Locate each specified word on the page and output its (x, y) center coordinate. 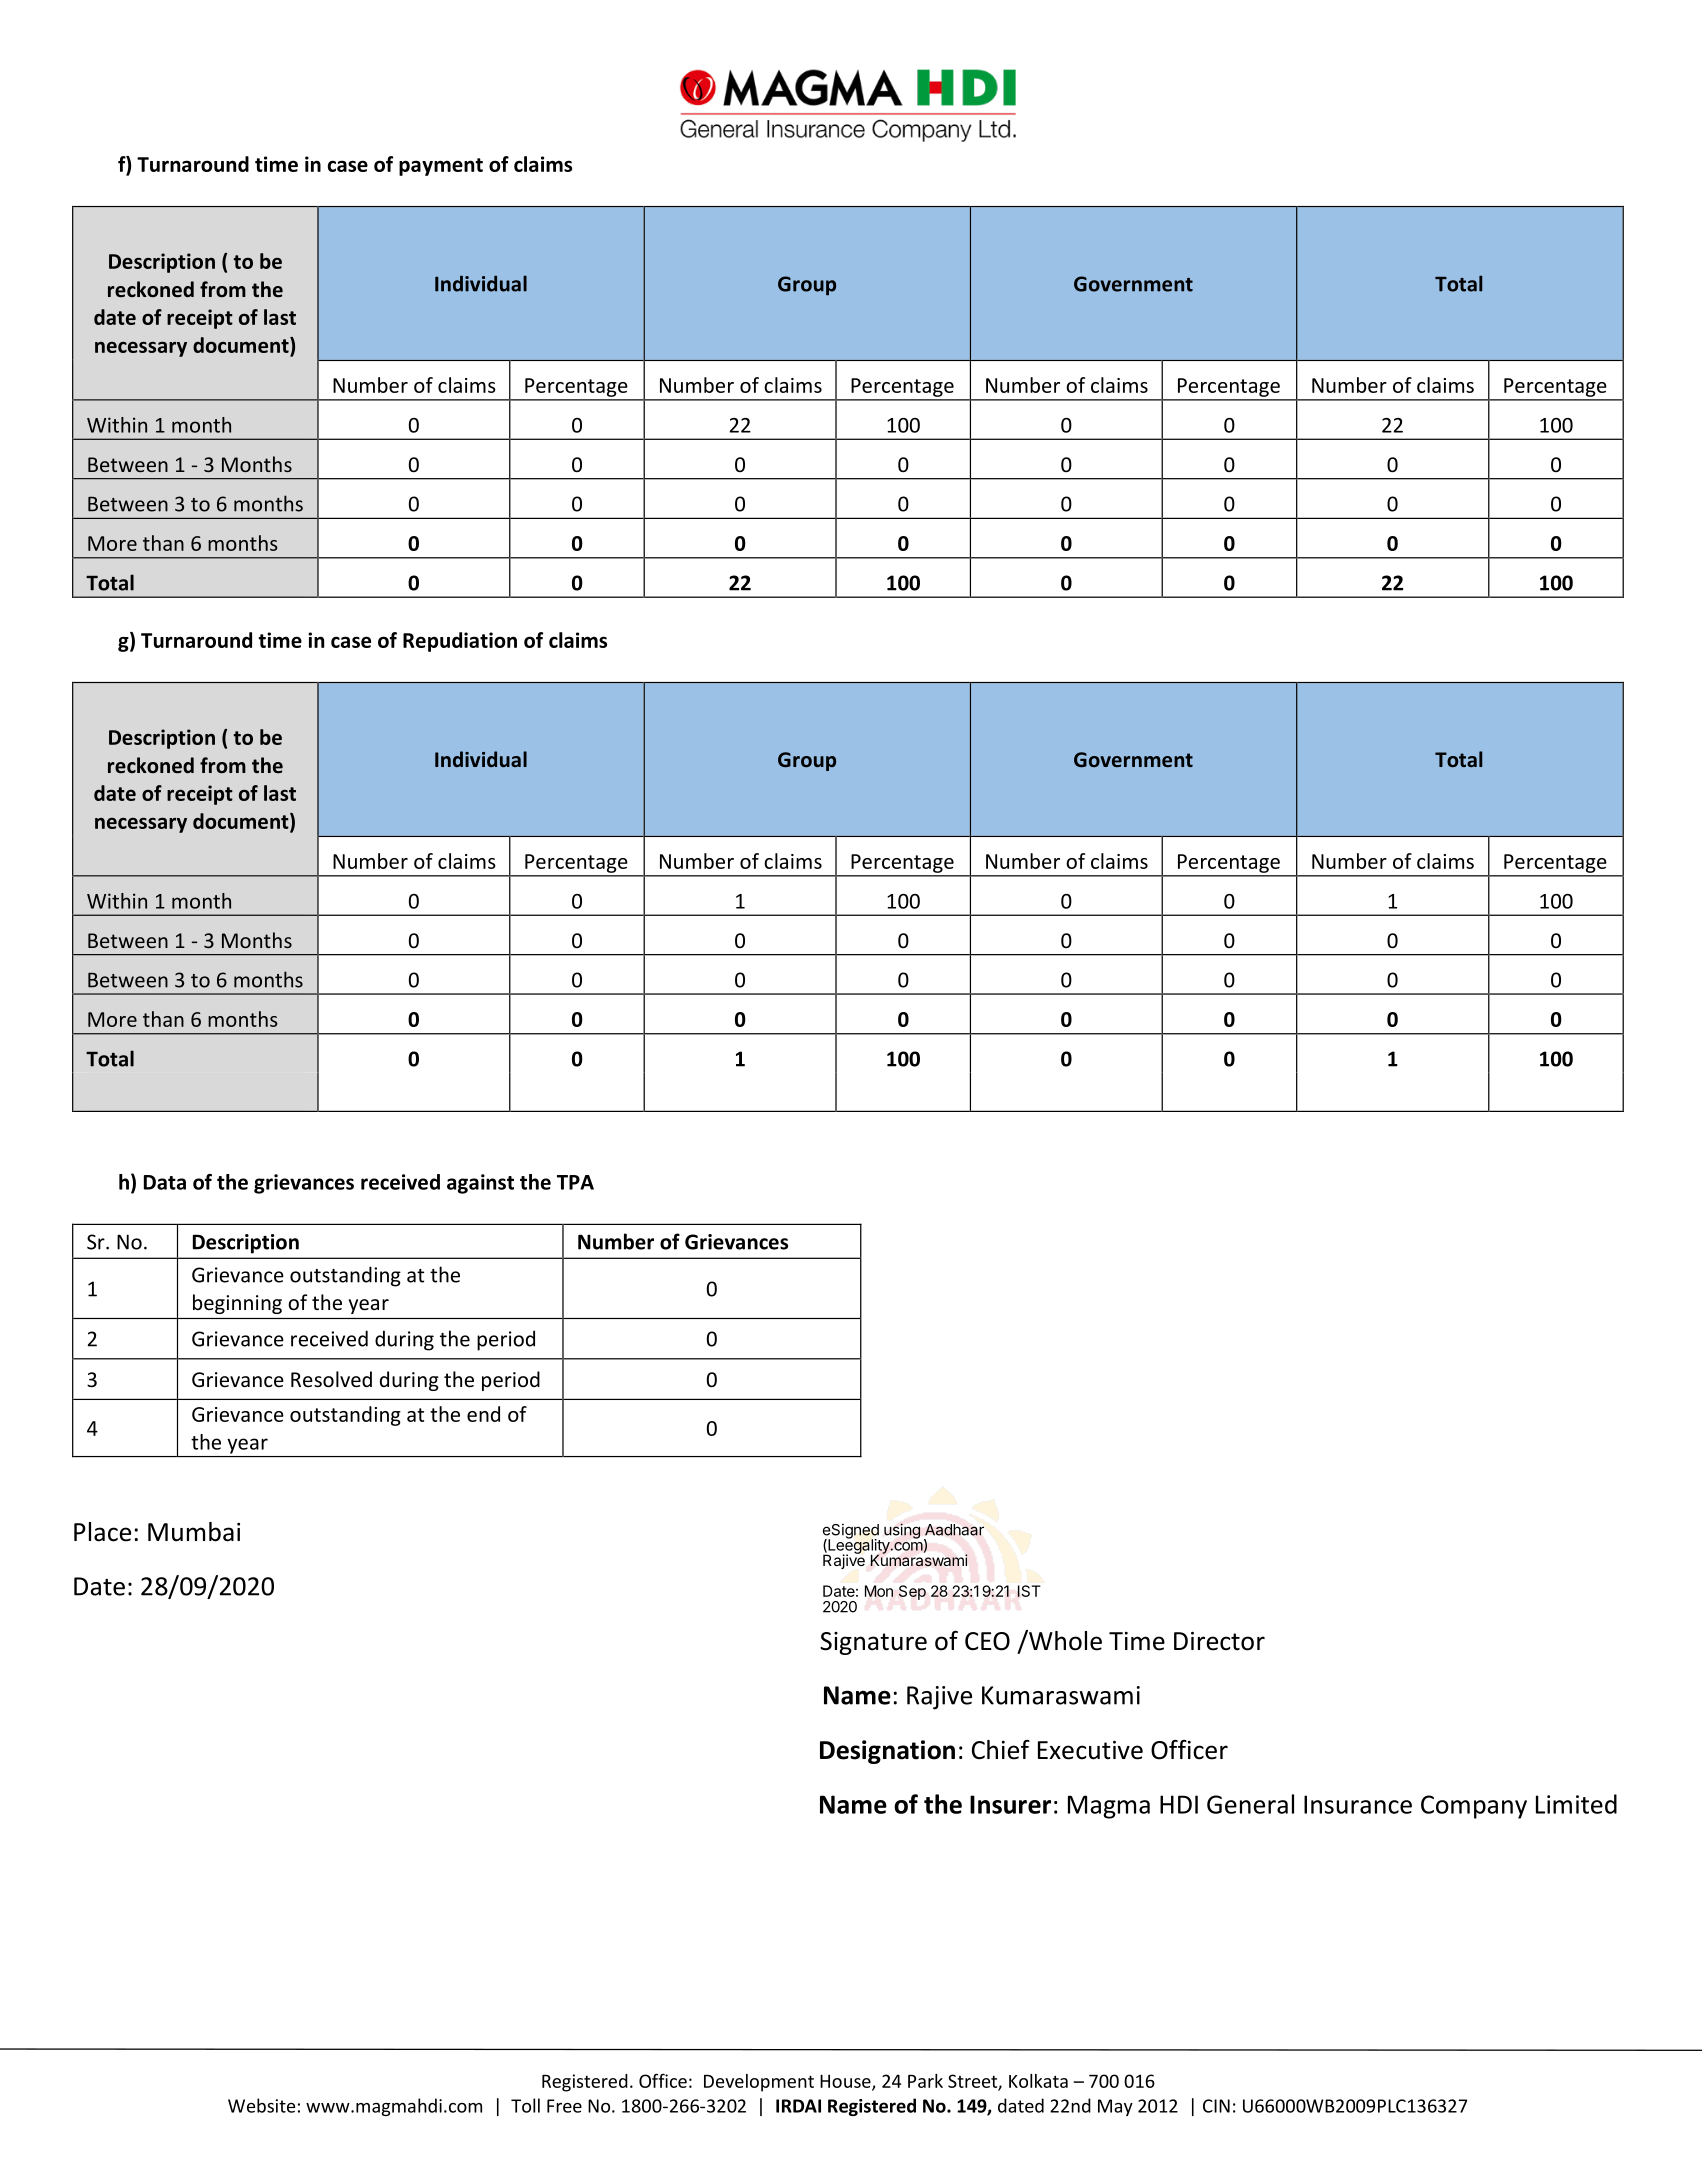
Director (1219, 1641)
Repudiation (460, 642)
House (846, 2082)
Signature (873, 1643)
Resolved (331, 1379)
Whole (1064, 1640)
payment (441, 167)
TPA (575, 1182)
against (480, 1184)
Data (165, 1182)
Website (261, 2105)
